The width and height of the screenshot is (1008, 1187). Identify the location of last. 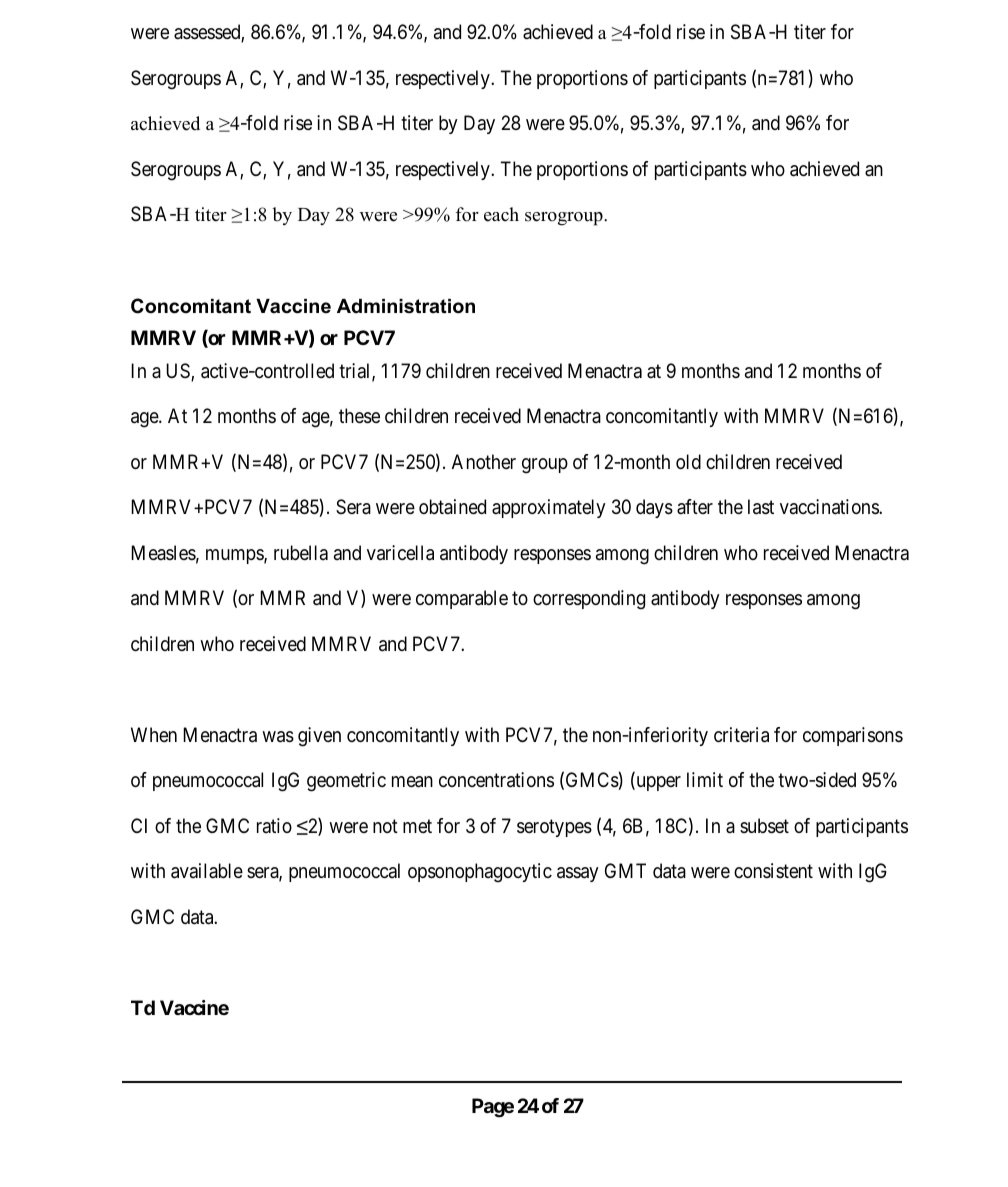
(761, 507).
